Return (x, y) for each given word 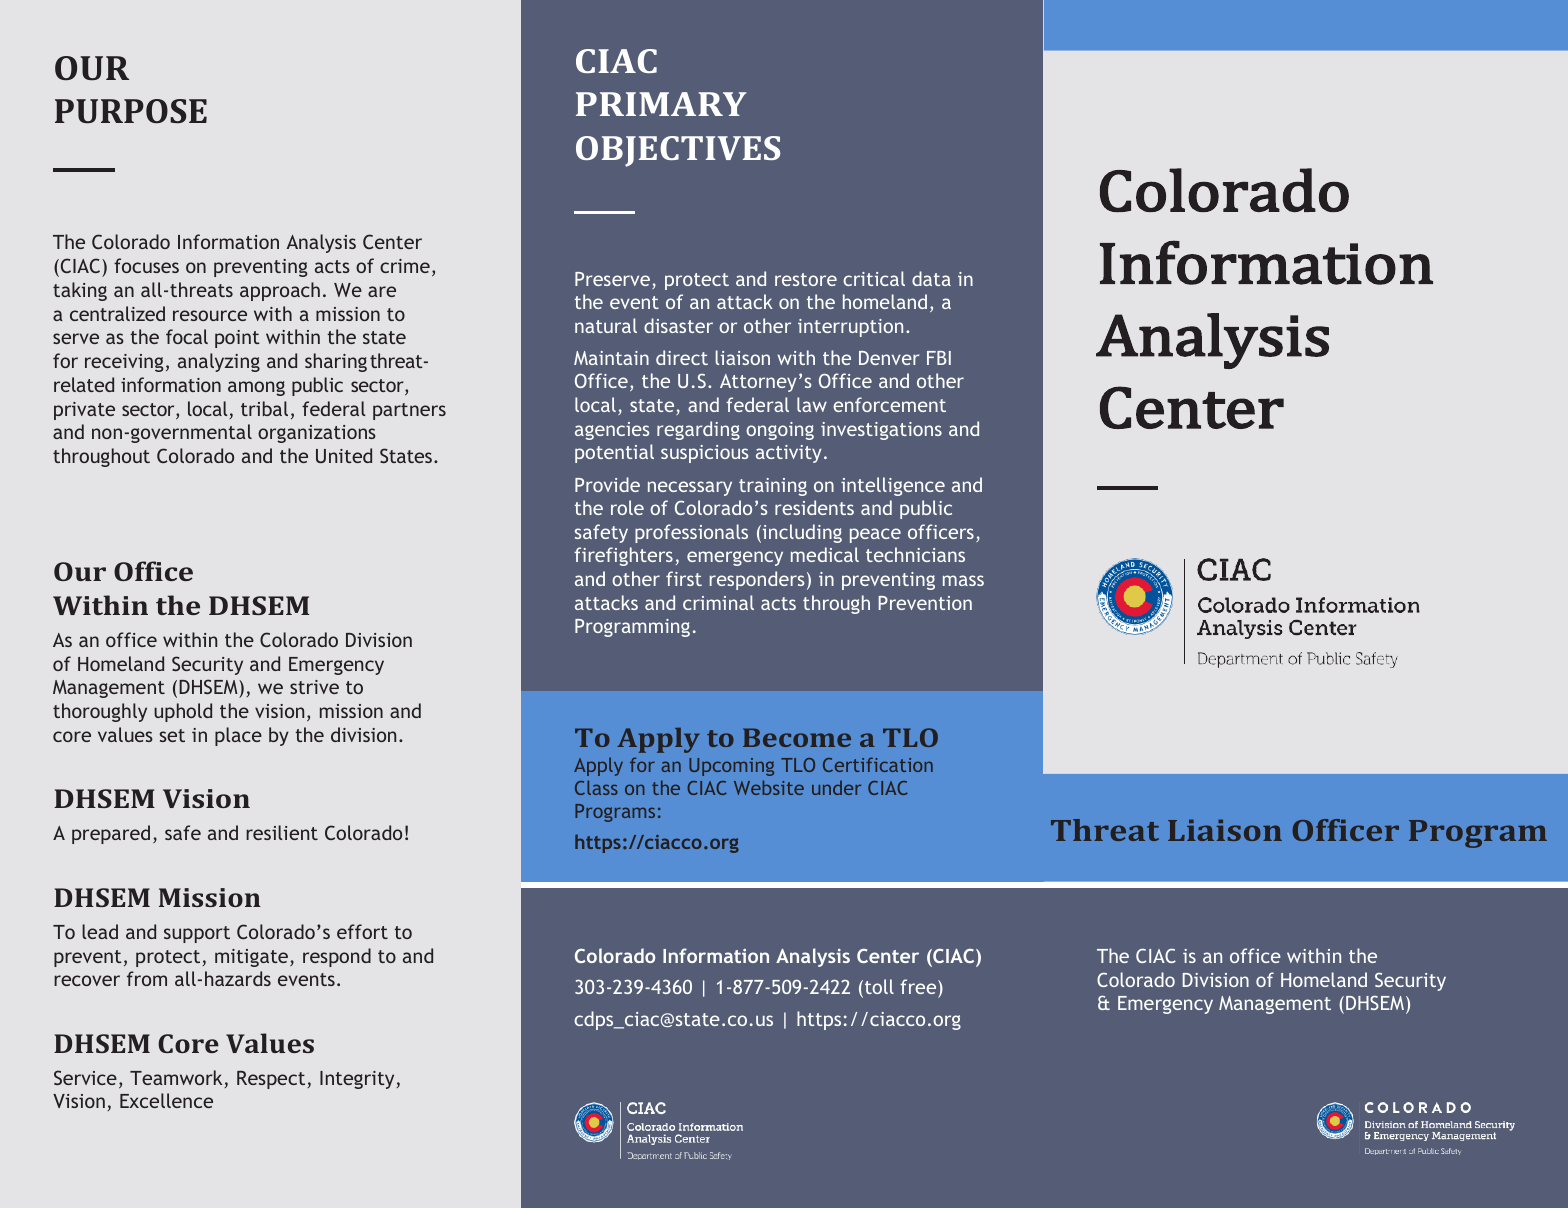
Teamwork (177, 1079)
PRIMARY (661, 104)
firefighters (623, 556)
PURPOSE (131, 111)
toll (879, 986)
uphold (183, 712)
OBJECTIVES (678, 151)
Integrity (358, 1080)
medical (825, 554)
